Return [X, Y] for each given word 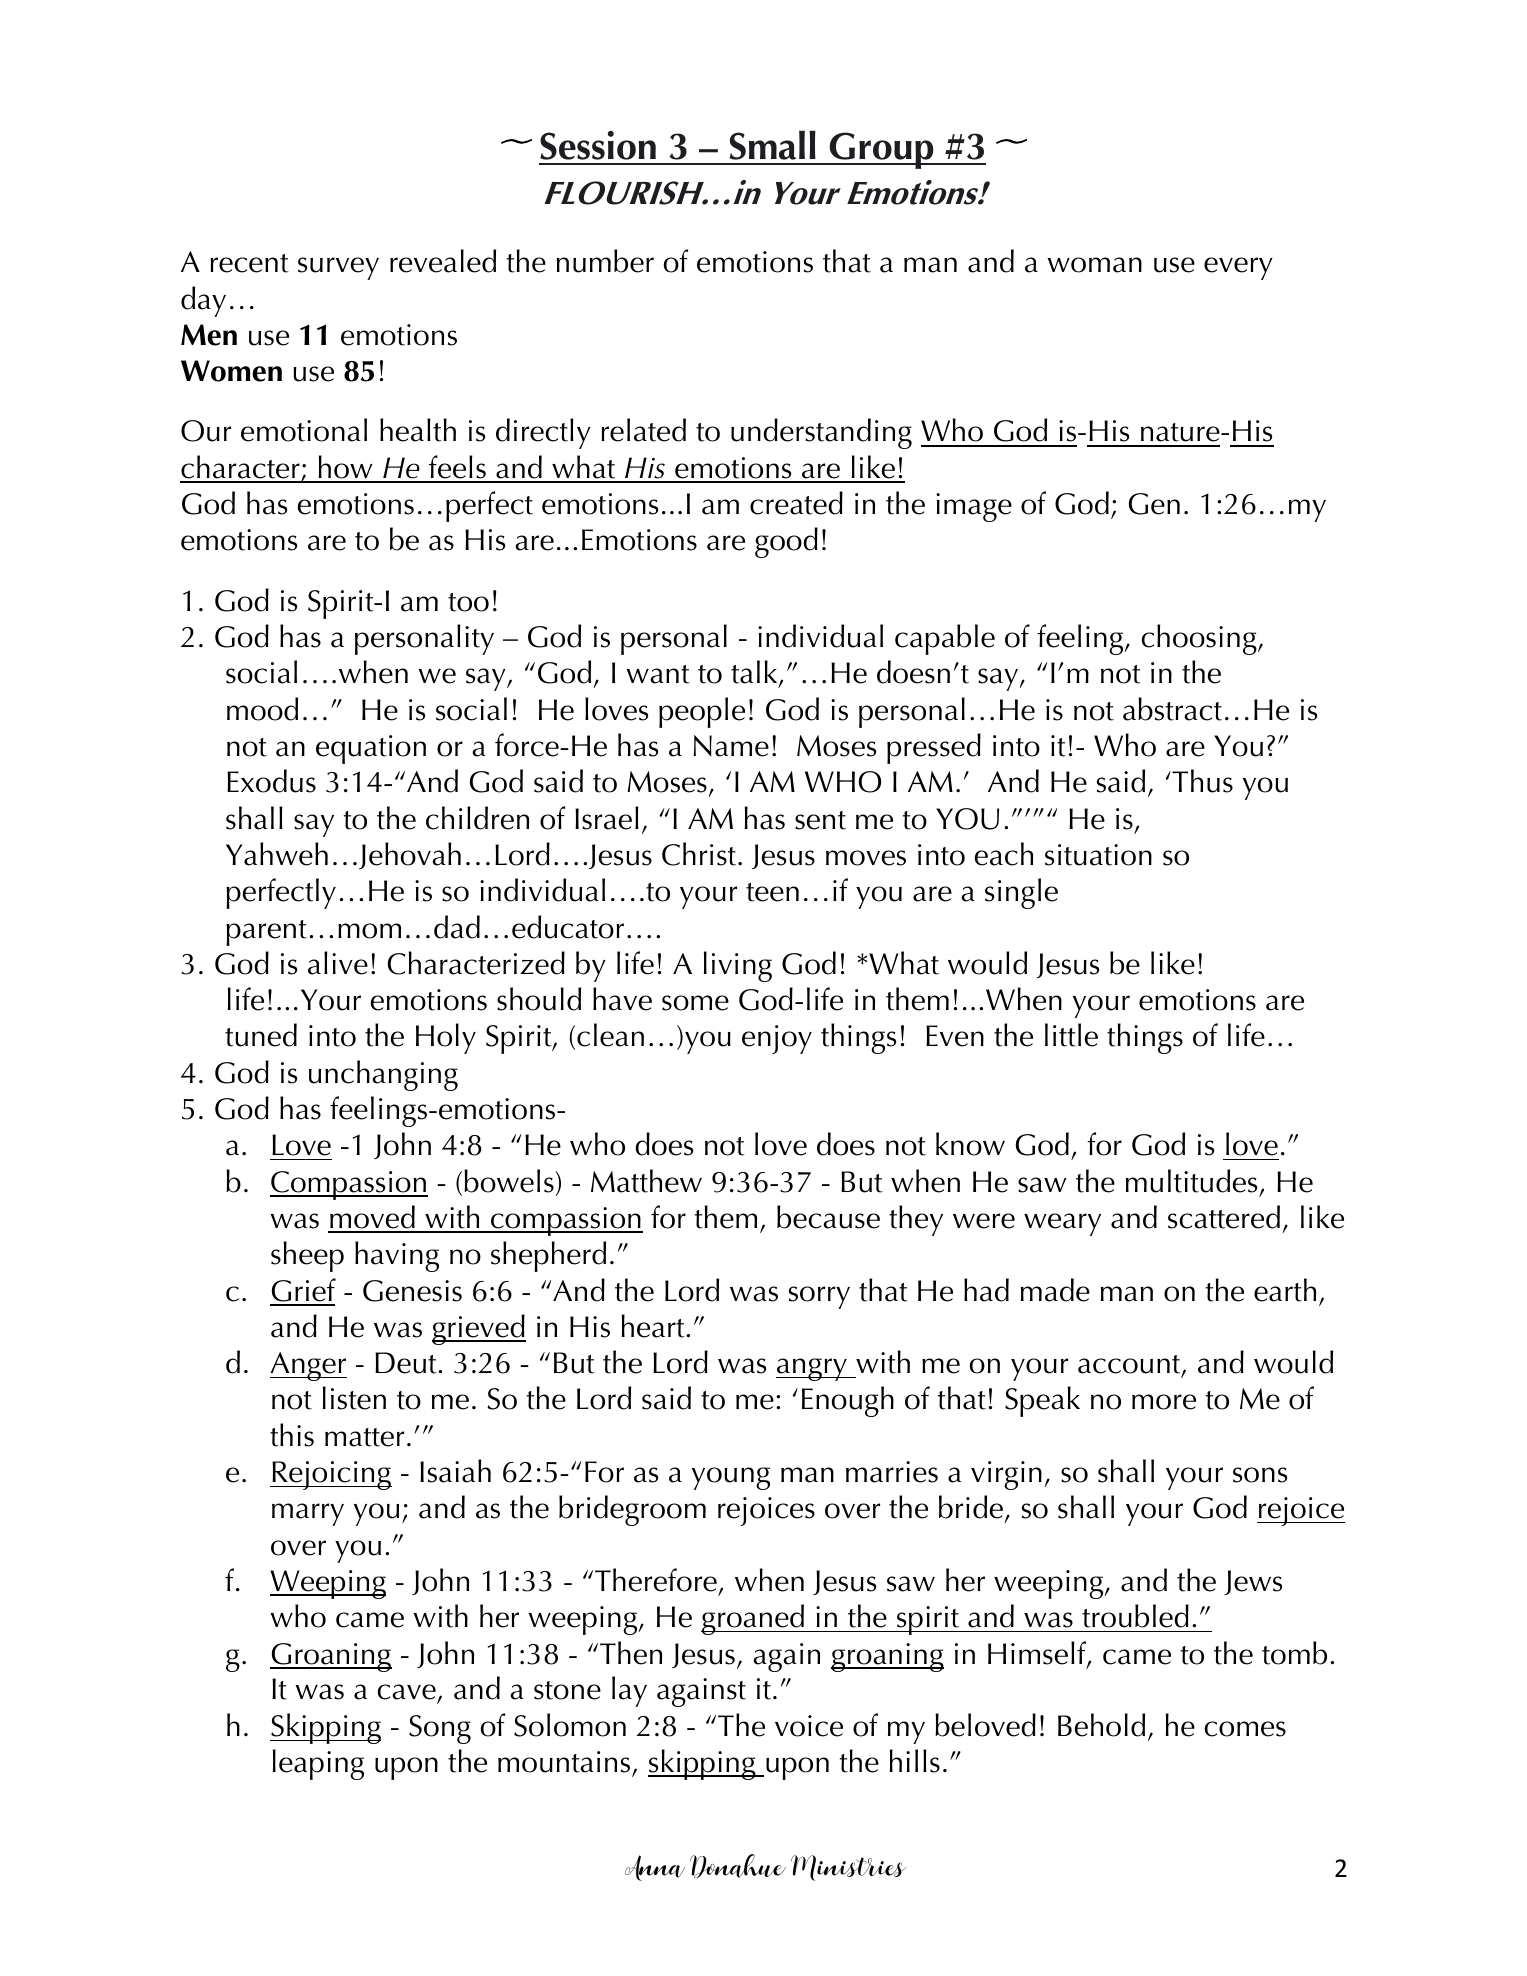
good [786, 542]
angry [812, 1369]
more [1164, 1402]
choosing [1200, 639]
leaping [318, 1764]
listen [354, 1398]
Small [772, 145]
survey [338, 268]
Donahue [738, 1866]
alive [338, 963]
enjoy [777, 1039]
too [468, 602]
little [1071, 1035]
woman [1094, 265]
